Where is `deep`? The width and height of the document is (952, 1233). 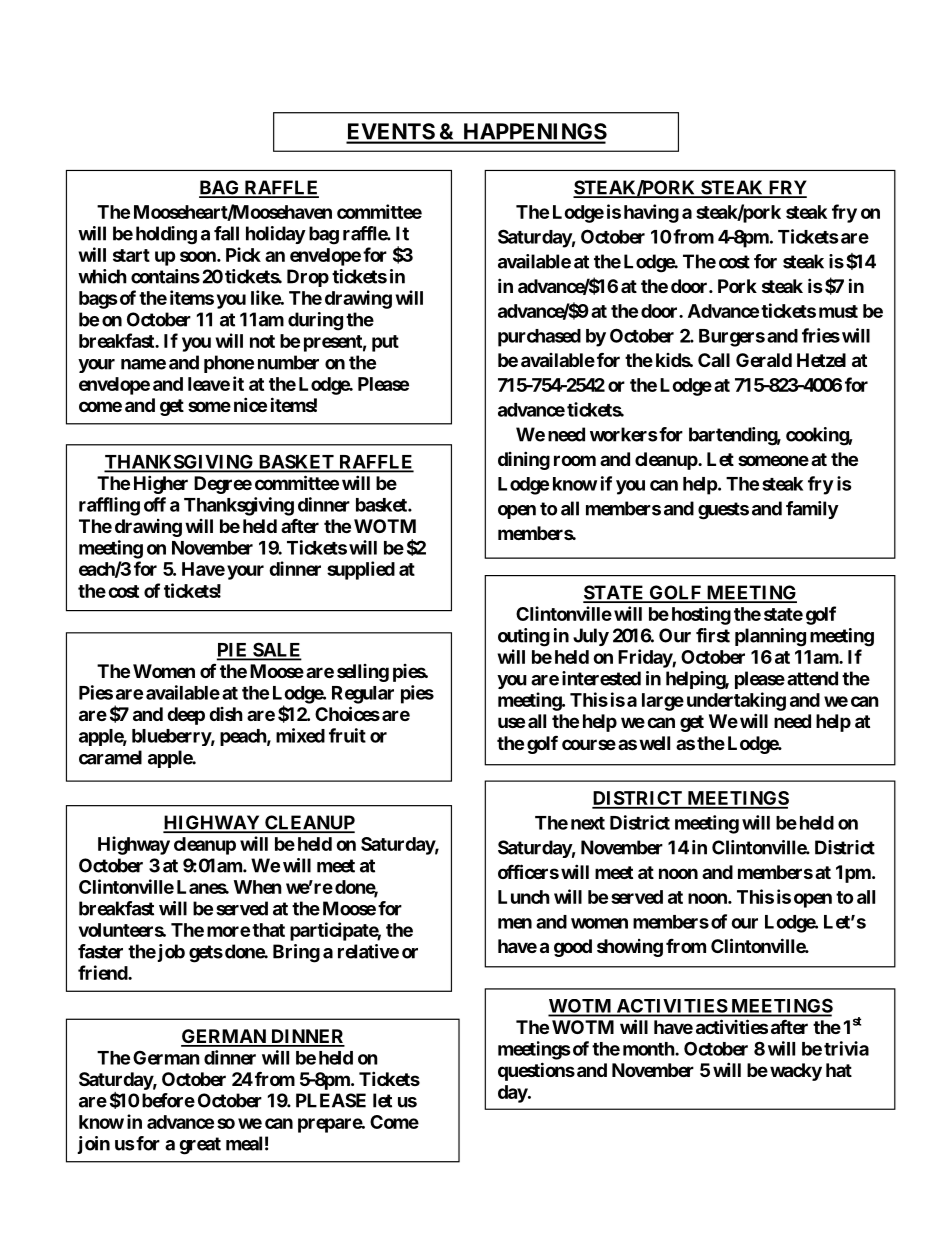 deep is located at coordinates (186, 716).
